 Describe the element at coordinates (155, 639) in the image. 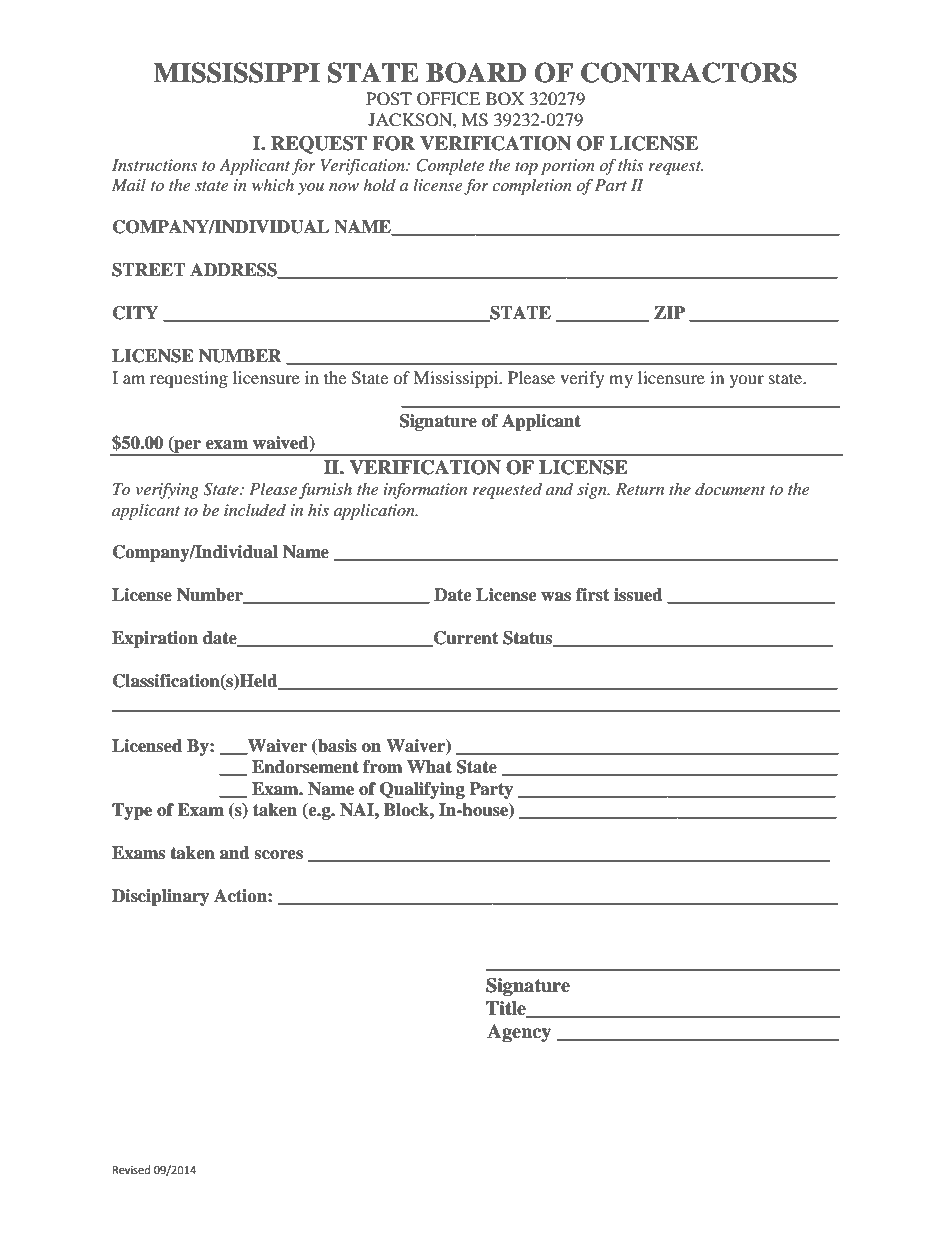

I see `Expiration` at that location.
